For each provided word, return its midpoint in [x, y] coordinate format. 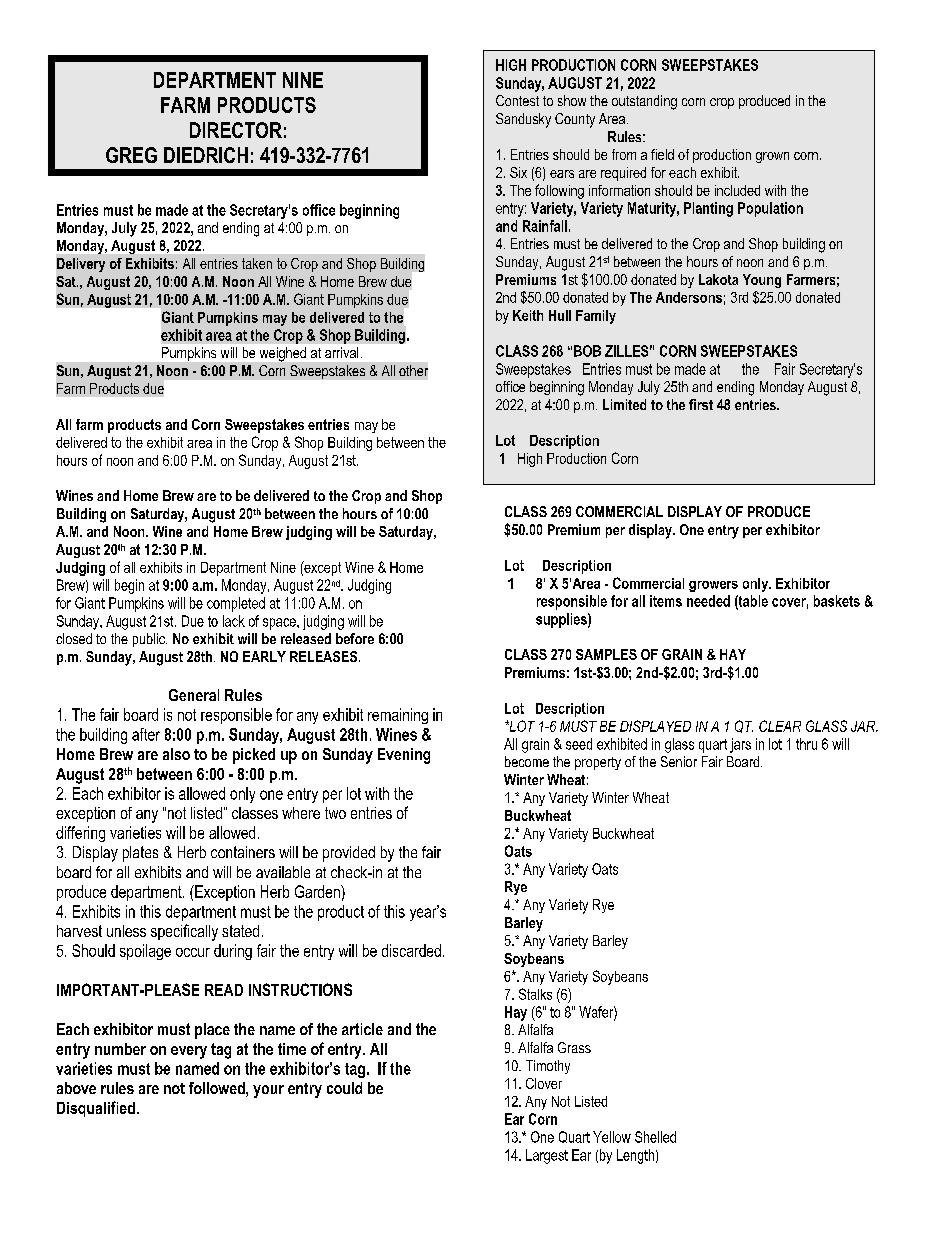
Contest [517, 100]
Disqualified [96, 1109]
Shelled [655, 1137]
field [662, 154]
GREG [131, 155]
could [344, 1088]
